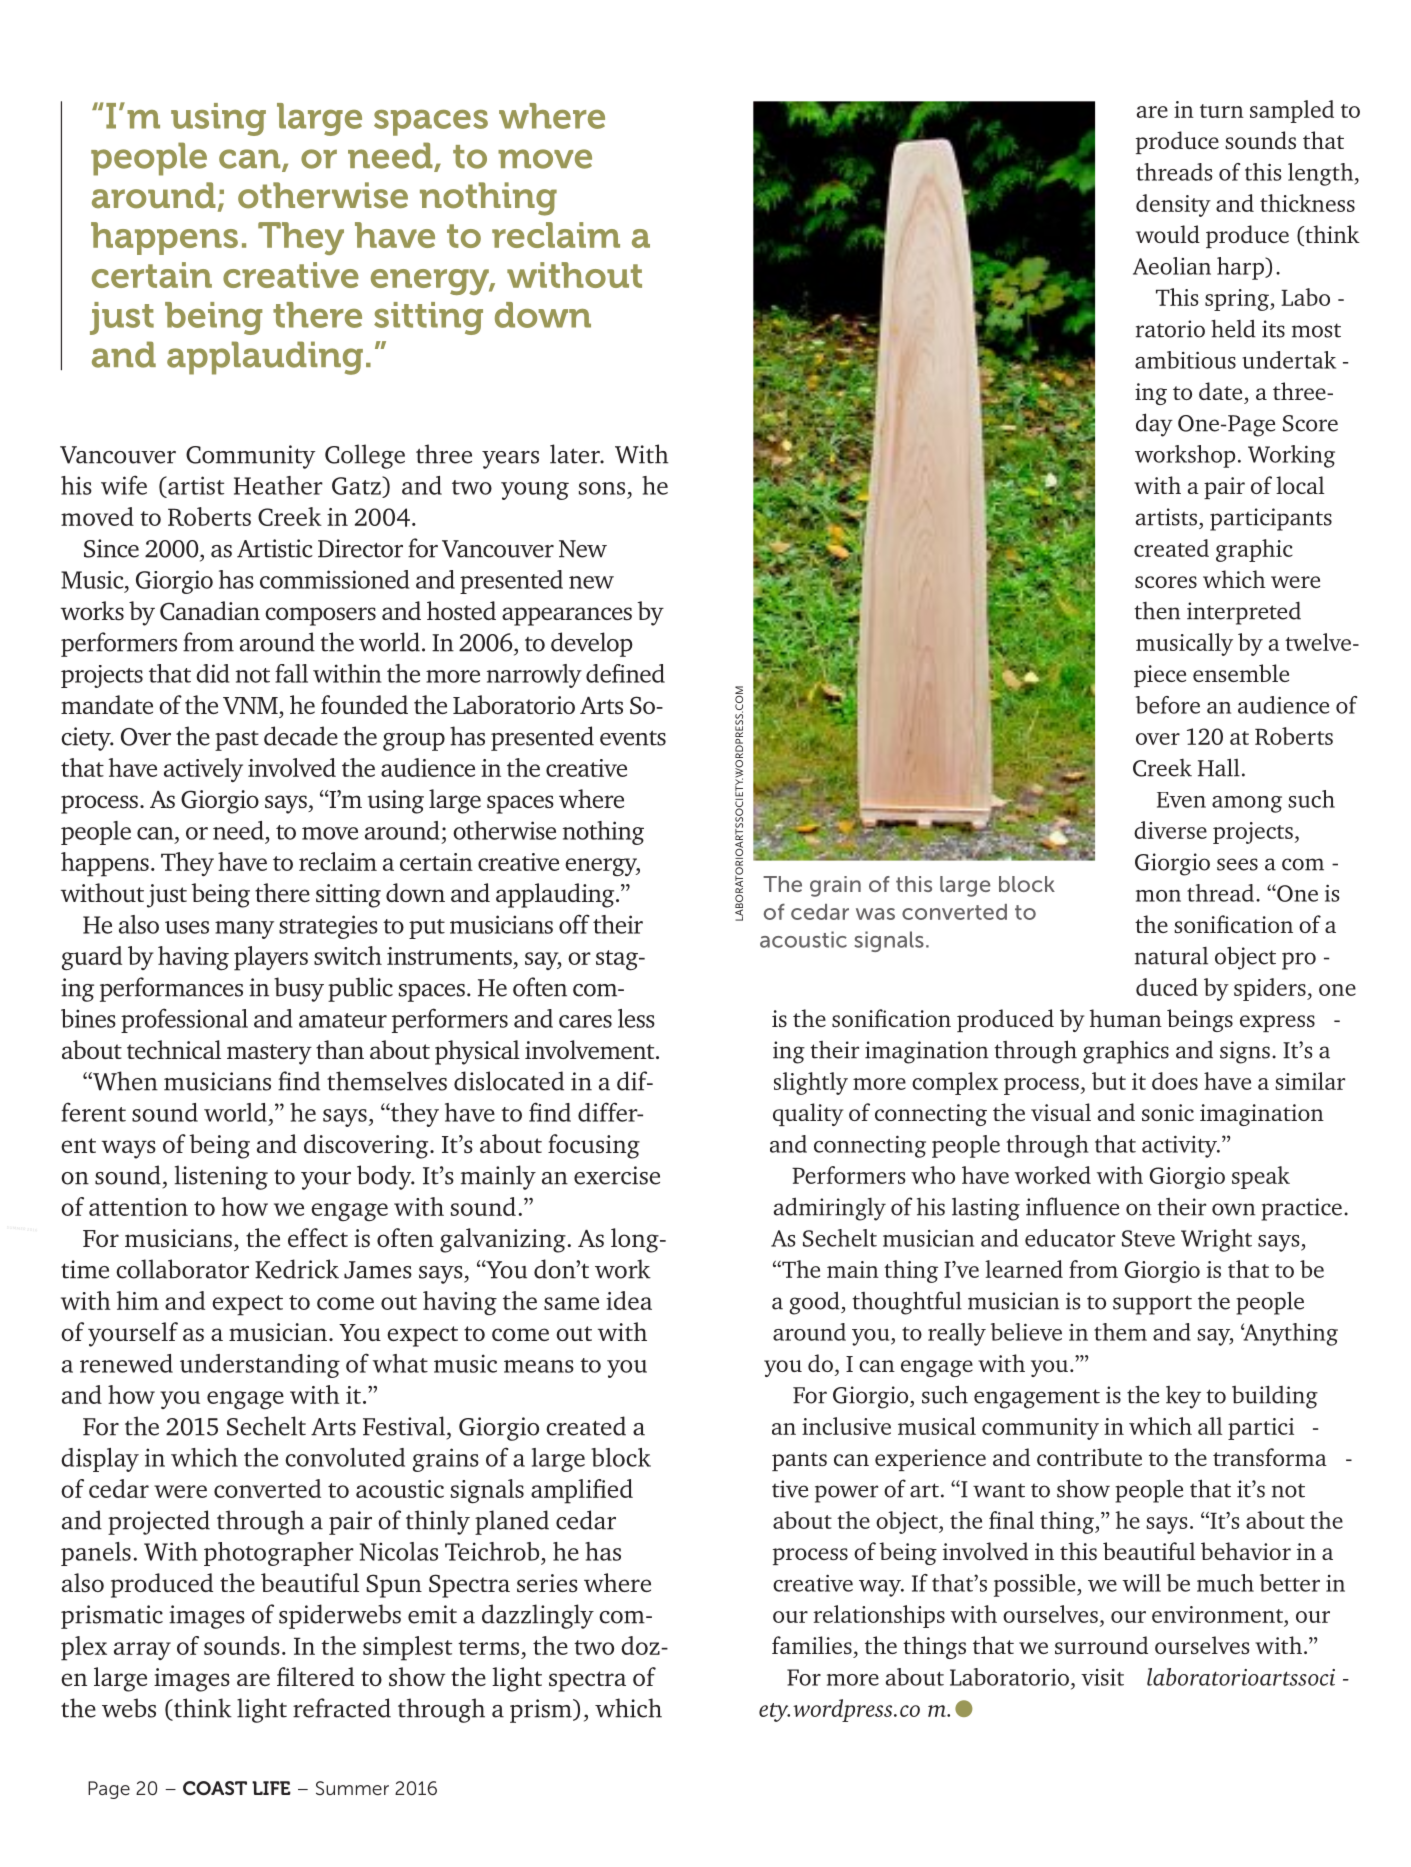  What do you see at coordinates (213, 673) in the image?
I see `did` at bounding box center [213, 673].
